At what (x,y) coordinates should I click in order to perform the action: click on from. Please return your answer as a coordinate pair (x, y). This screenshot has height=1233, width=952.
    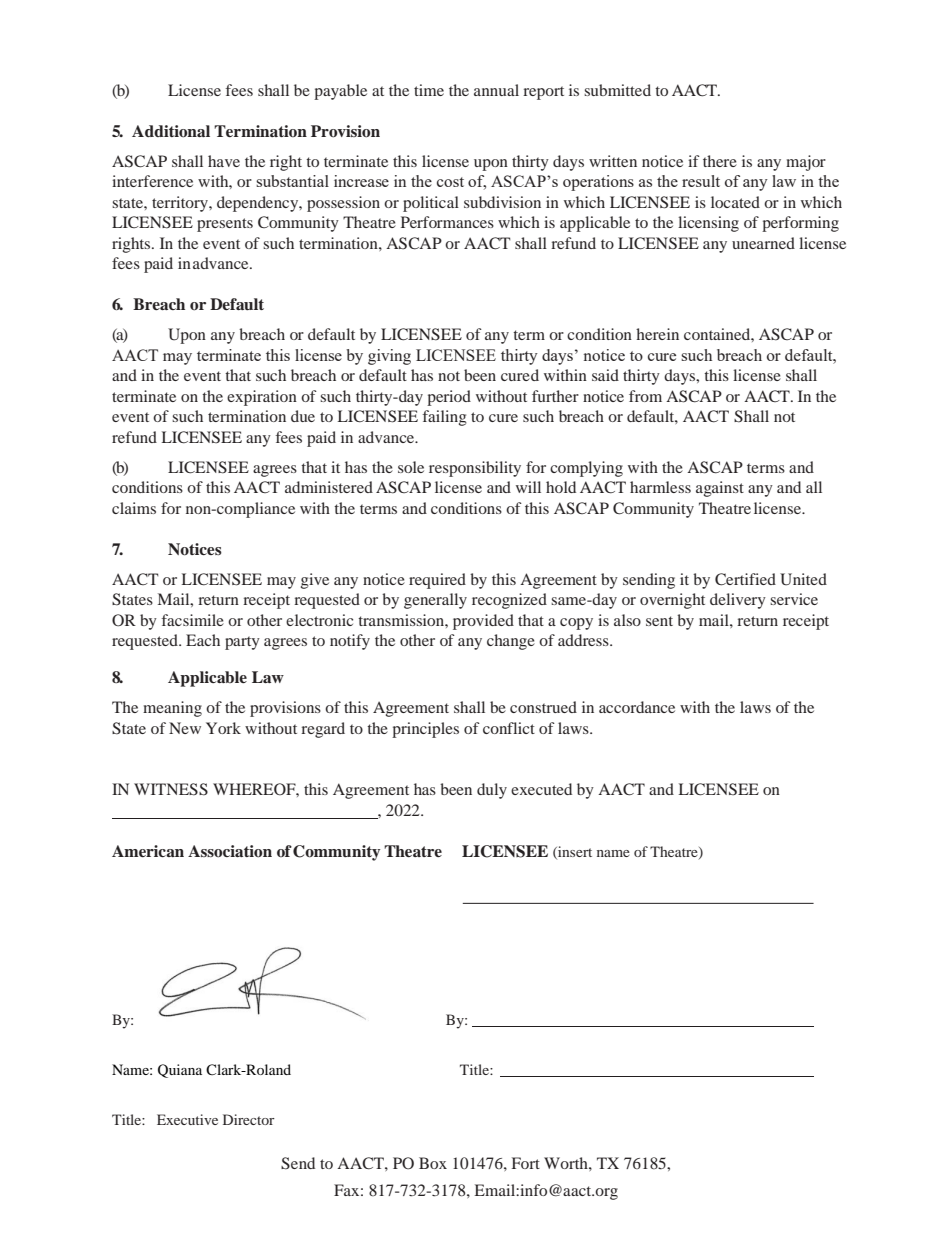
    Looking at the image, I should click on (645, 396).
